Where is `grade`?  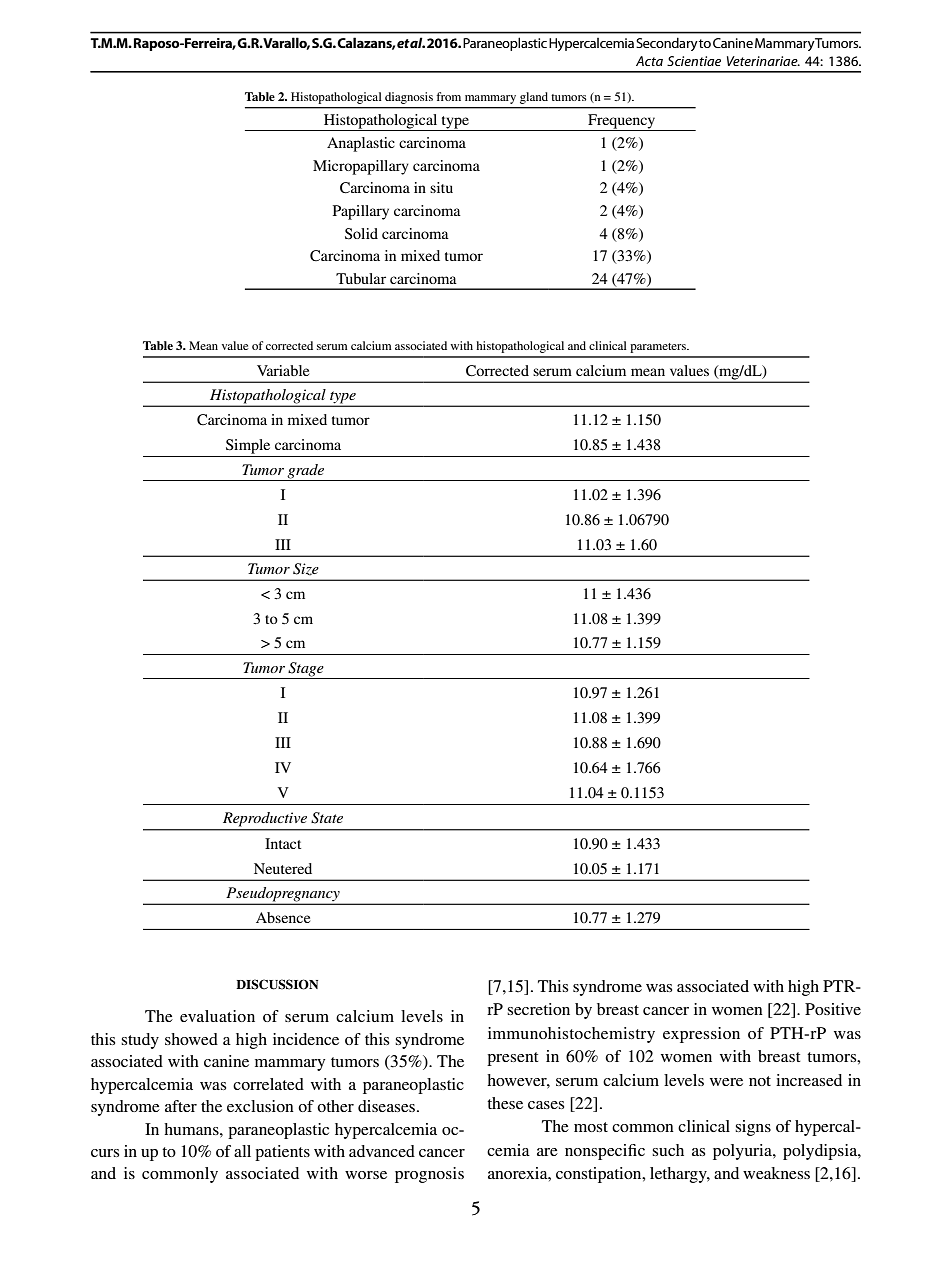
grade is located at coordinates (306, 472).
